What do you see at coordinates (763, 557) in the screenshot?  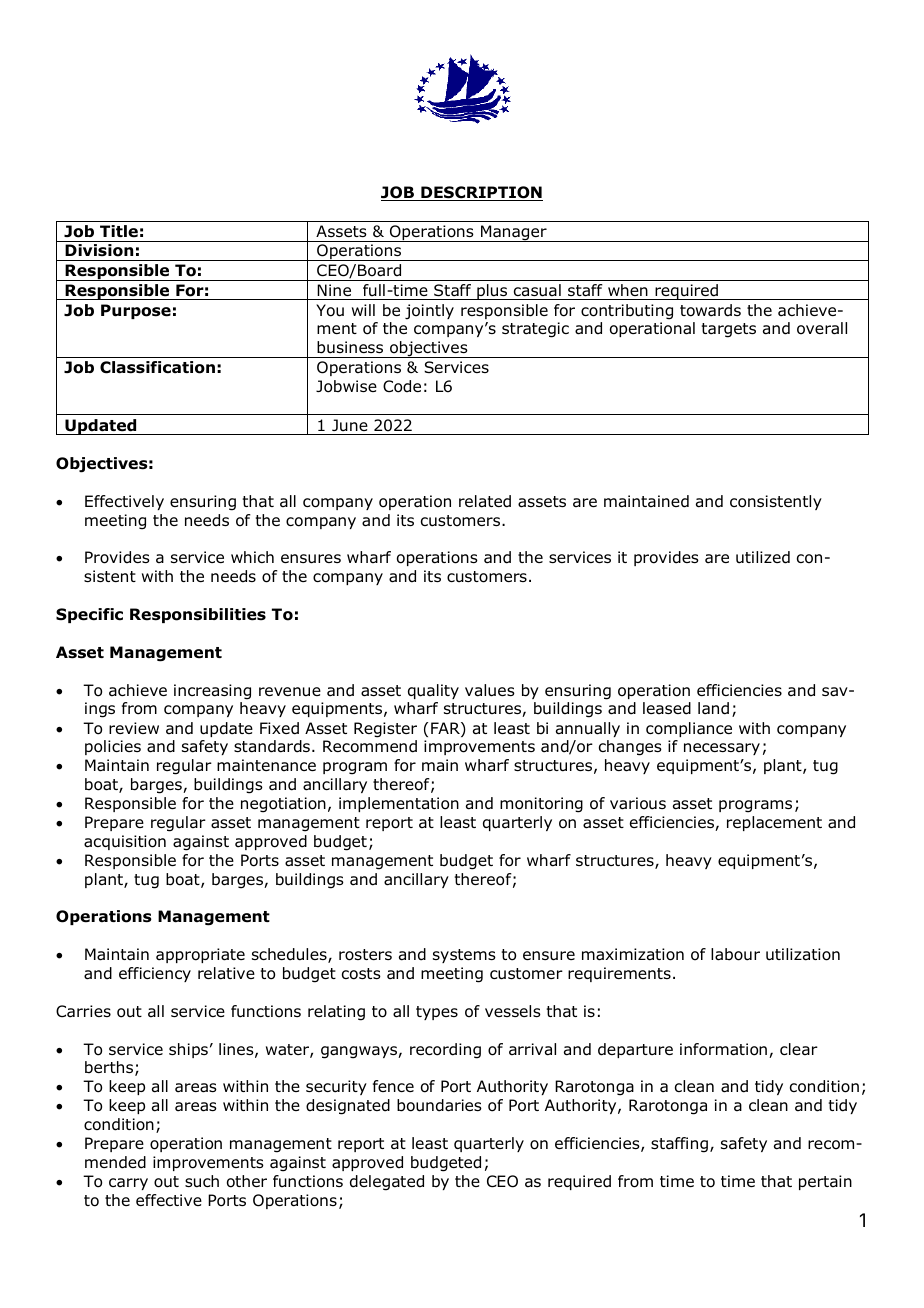 I see `utilized` at bounding box center [763, 557].
